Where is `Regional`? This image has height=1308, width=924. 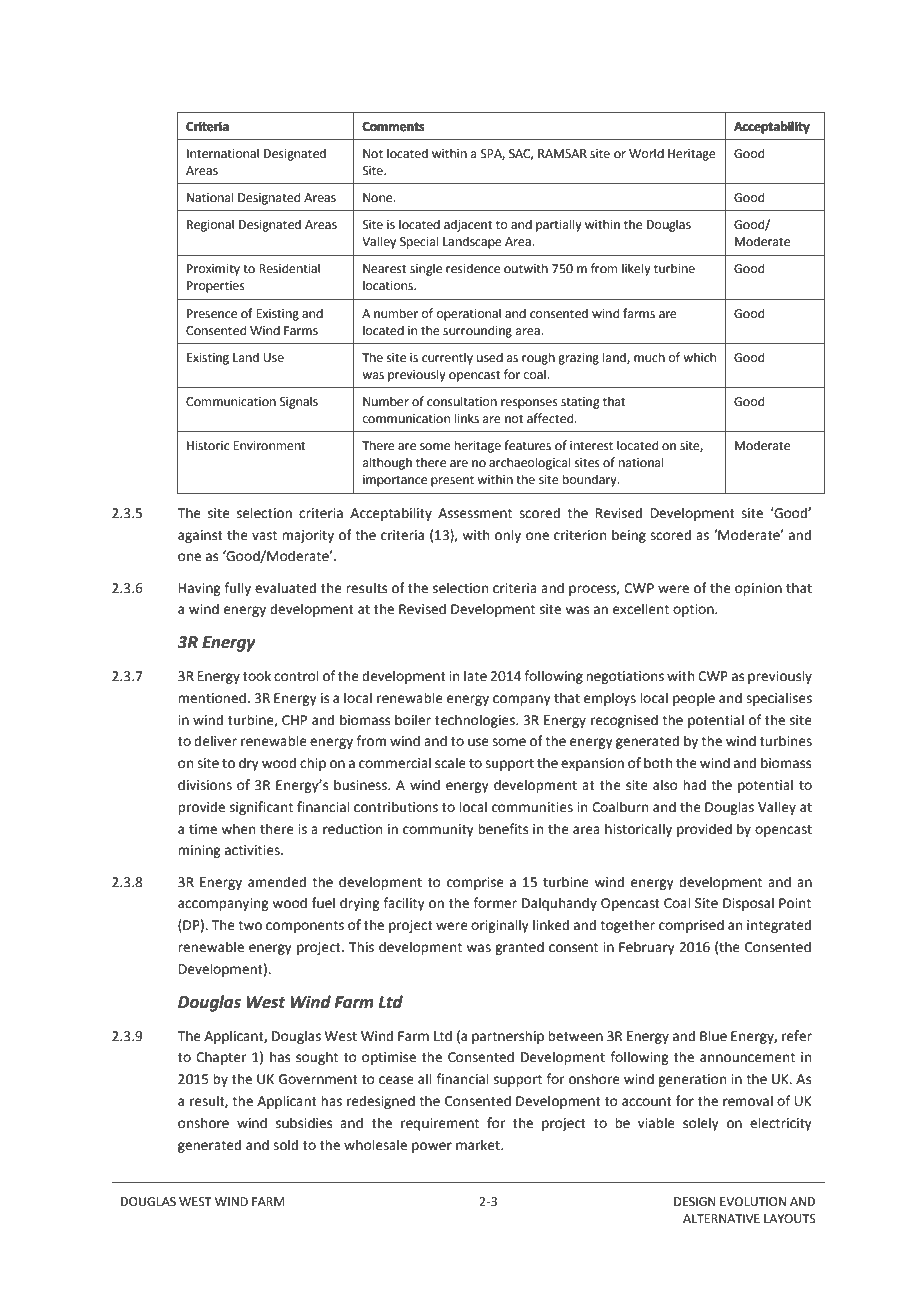
Regional is located at coordinates (210, 225).
